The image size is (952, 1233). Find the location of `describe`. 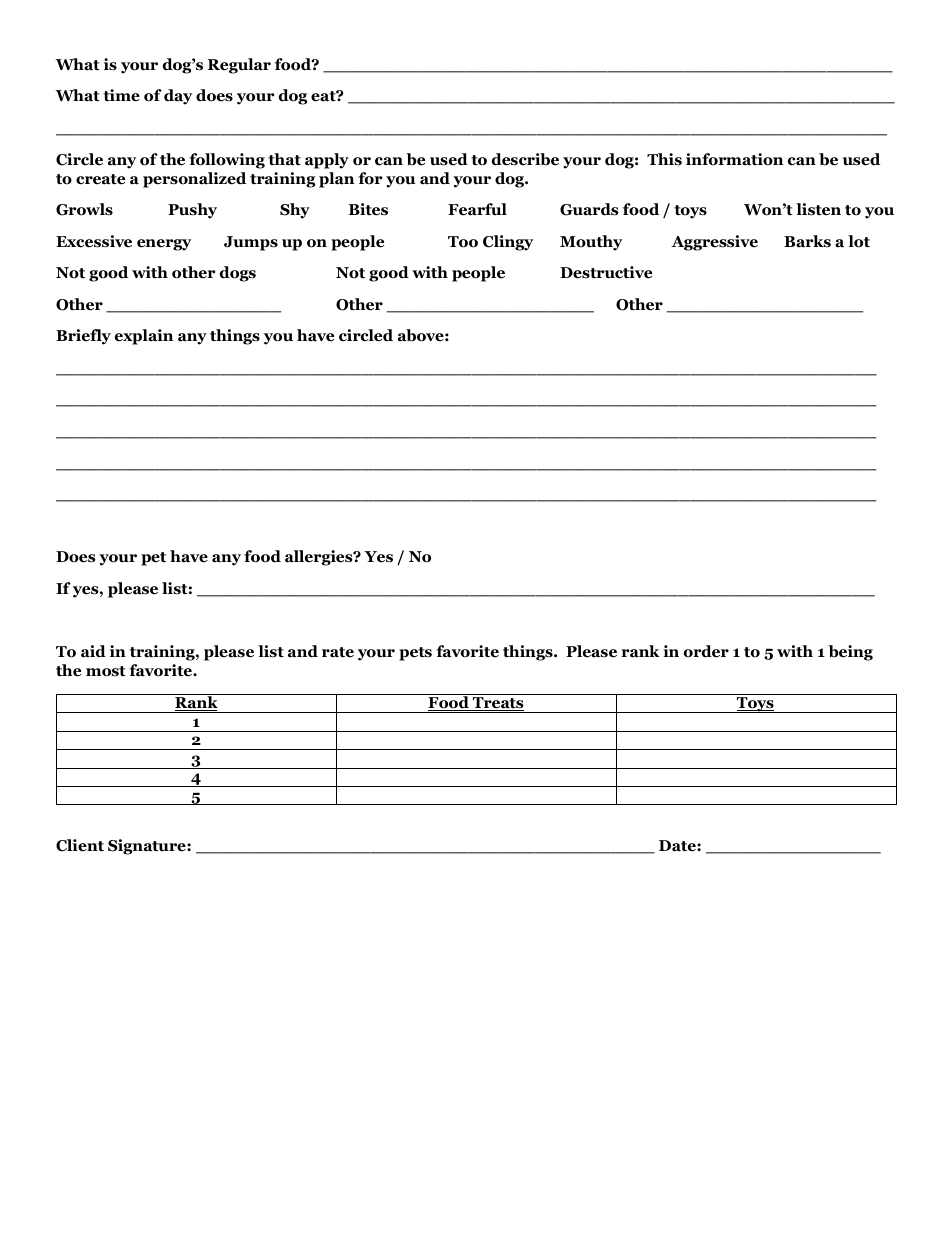

describe is located at coordinates (525, 159).
